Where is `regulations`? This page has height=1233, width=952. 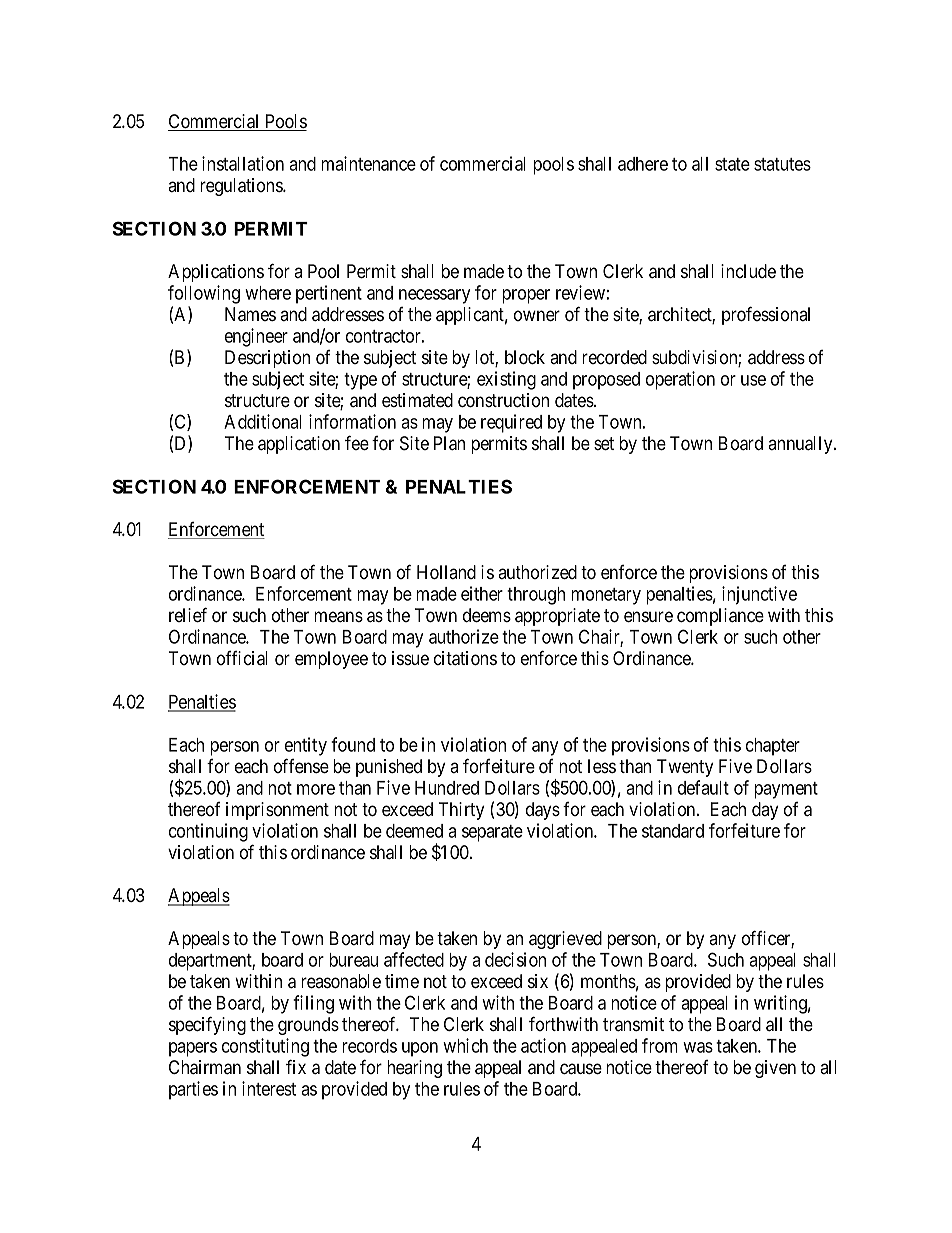
regulations is located at coordinates (242, 187).
